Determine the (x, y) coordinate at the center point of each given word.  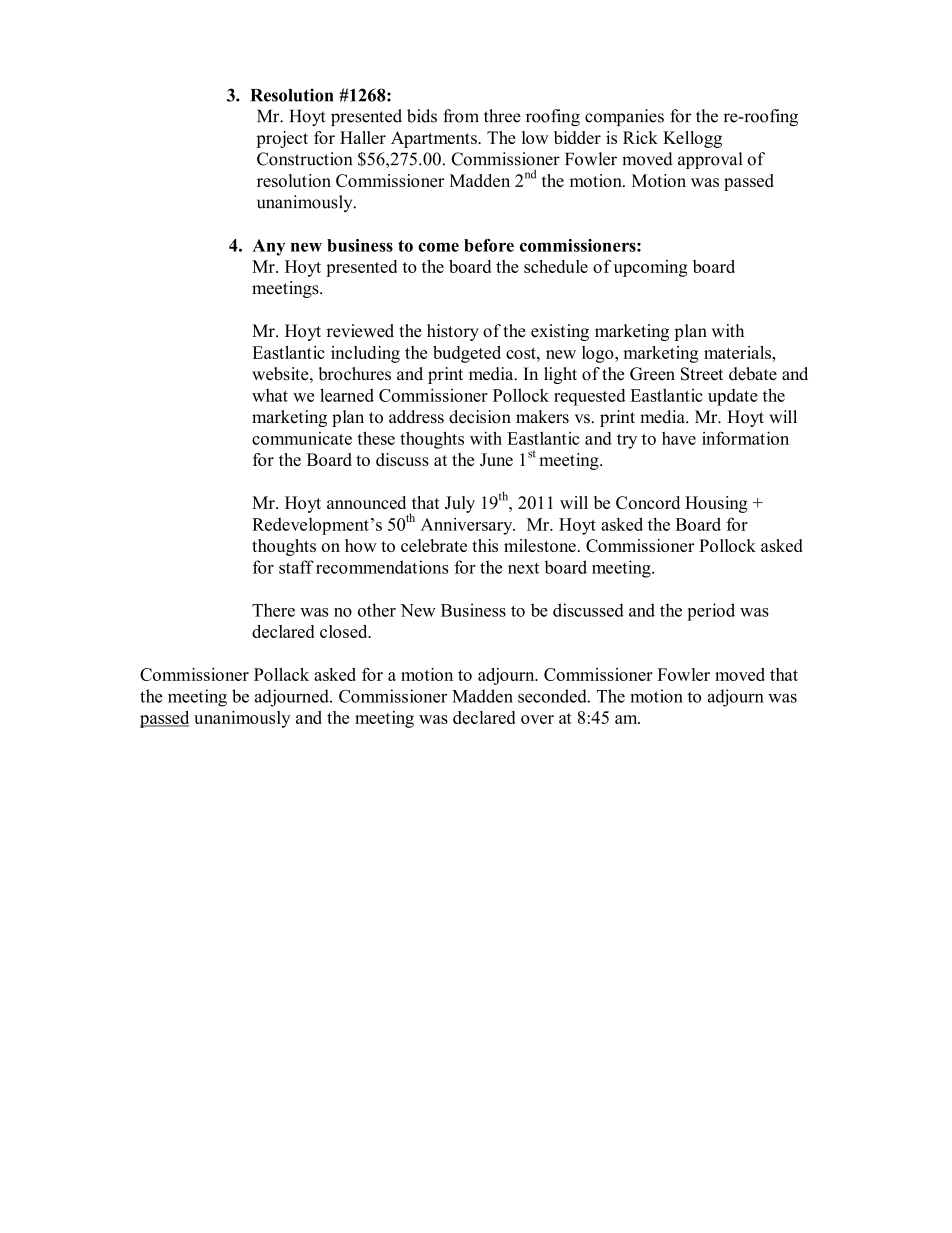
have (679, 438)
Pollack (281, 674)
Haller (363, 137)
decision (480, 417)
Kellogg (692, 139)
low (535, 137)
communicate (302, 438)
